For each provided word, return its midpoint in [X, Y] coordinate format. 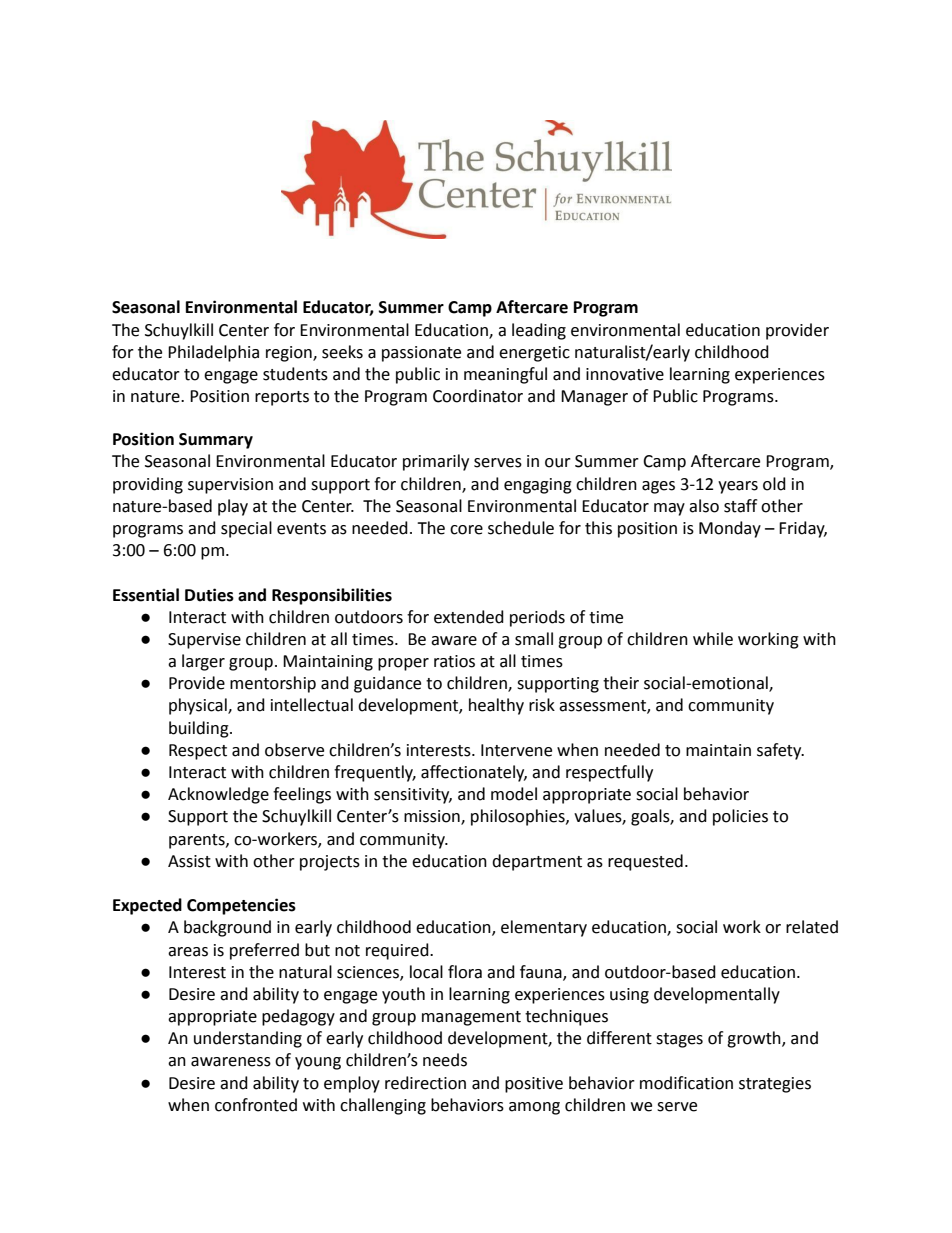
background [227, 928]
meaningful [505, 375]
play [233, 507]
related [812, 927]
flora [465, 972]
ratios [454, 661]
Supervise [204, 641]
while [713, 639]
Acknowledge [218, 795]
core [466, 530]
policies [740, 817]
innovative [625, 374]
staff [740, 506]
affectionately [474, 773]
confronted [256, 1105]
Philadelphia [213, 353]
